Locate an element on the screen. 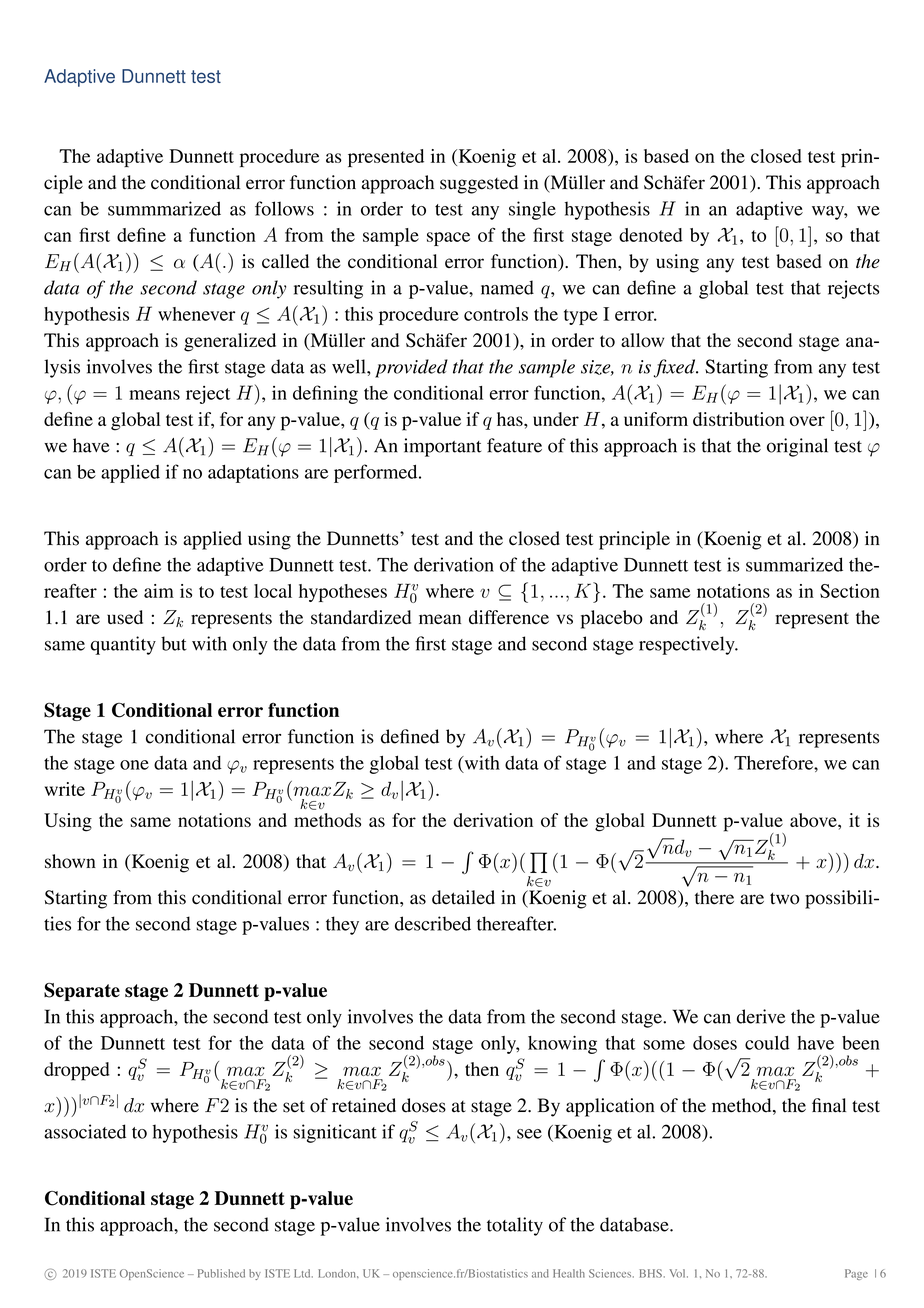  totality is located at coordinates (515, 1226).
